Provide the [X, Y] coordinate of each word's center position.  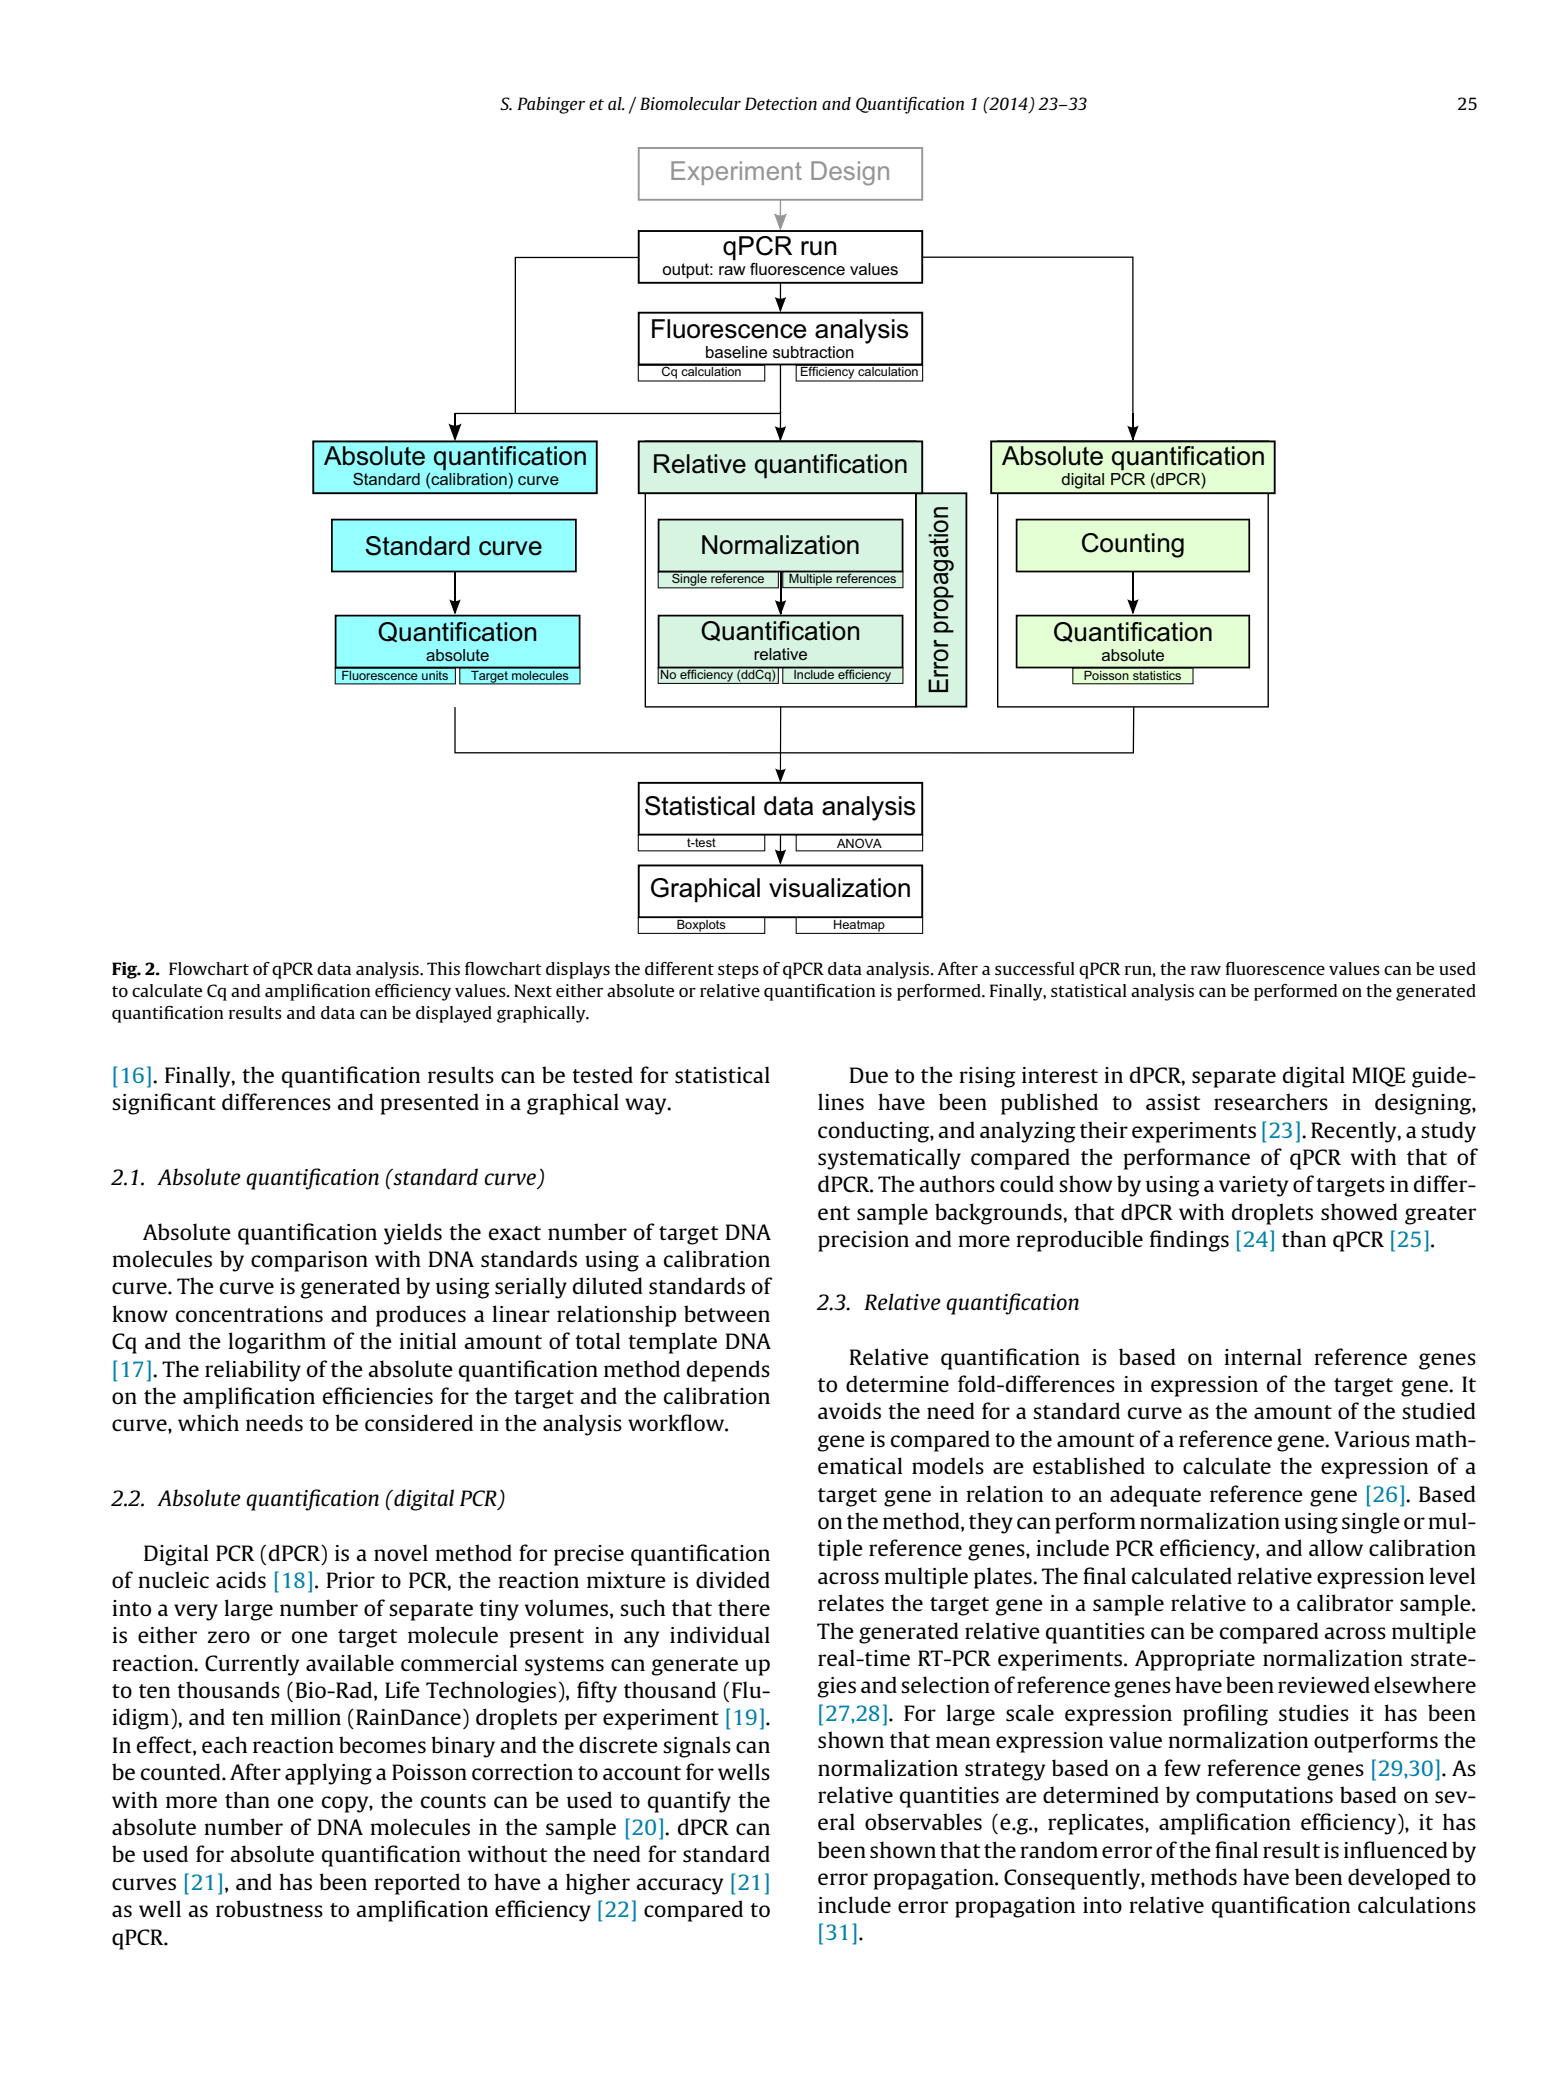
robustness [269, 1909]
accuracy [679, 1886]
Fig [126, 970]
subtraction [813, 352]
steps [738, 971]
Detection [781, 103]
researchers [1271, 1102]
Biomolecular [690, 103]
